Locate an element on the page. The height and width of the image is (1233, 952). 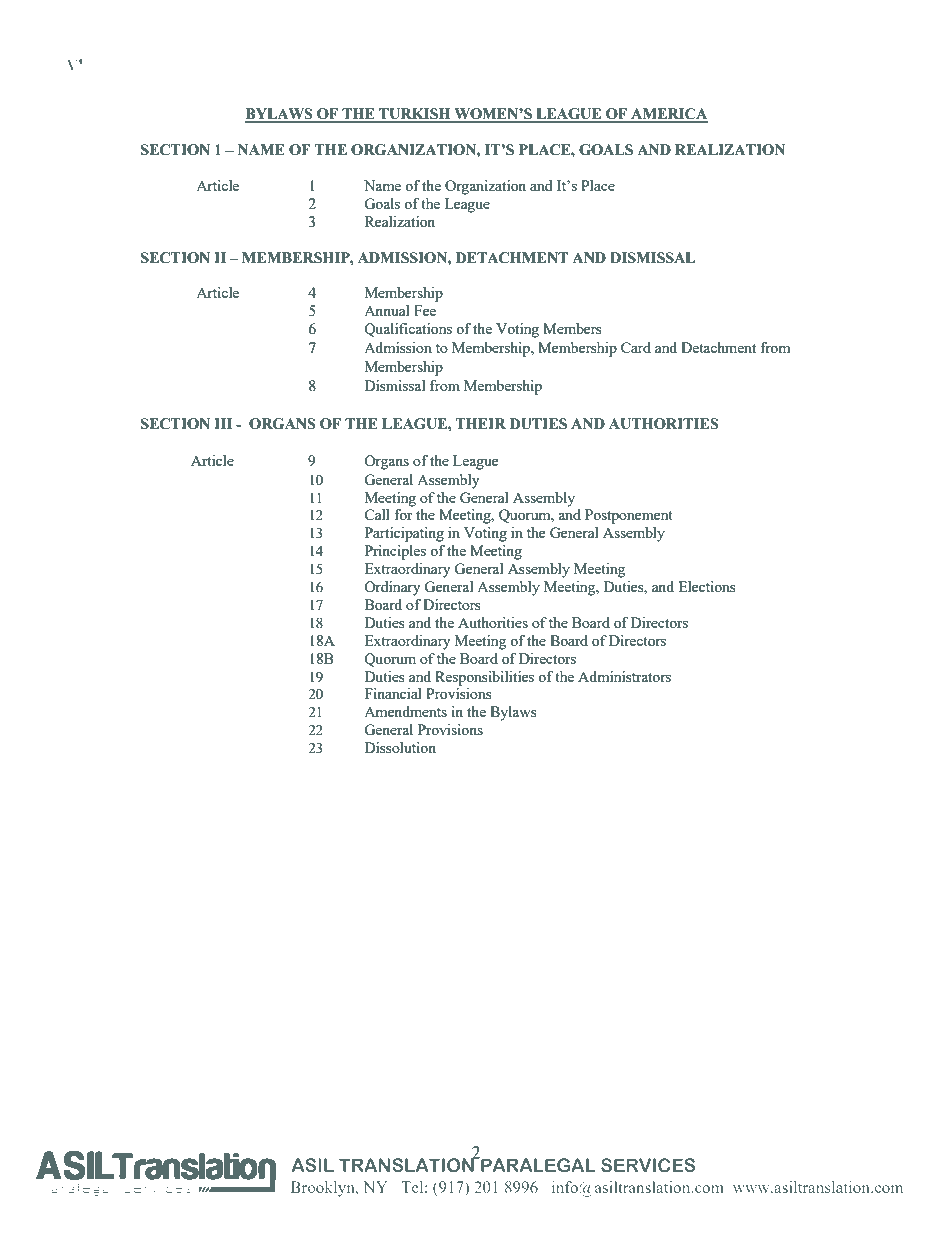
Financial is located at coordinates (393, 693).
